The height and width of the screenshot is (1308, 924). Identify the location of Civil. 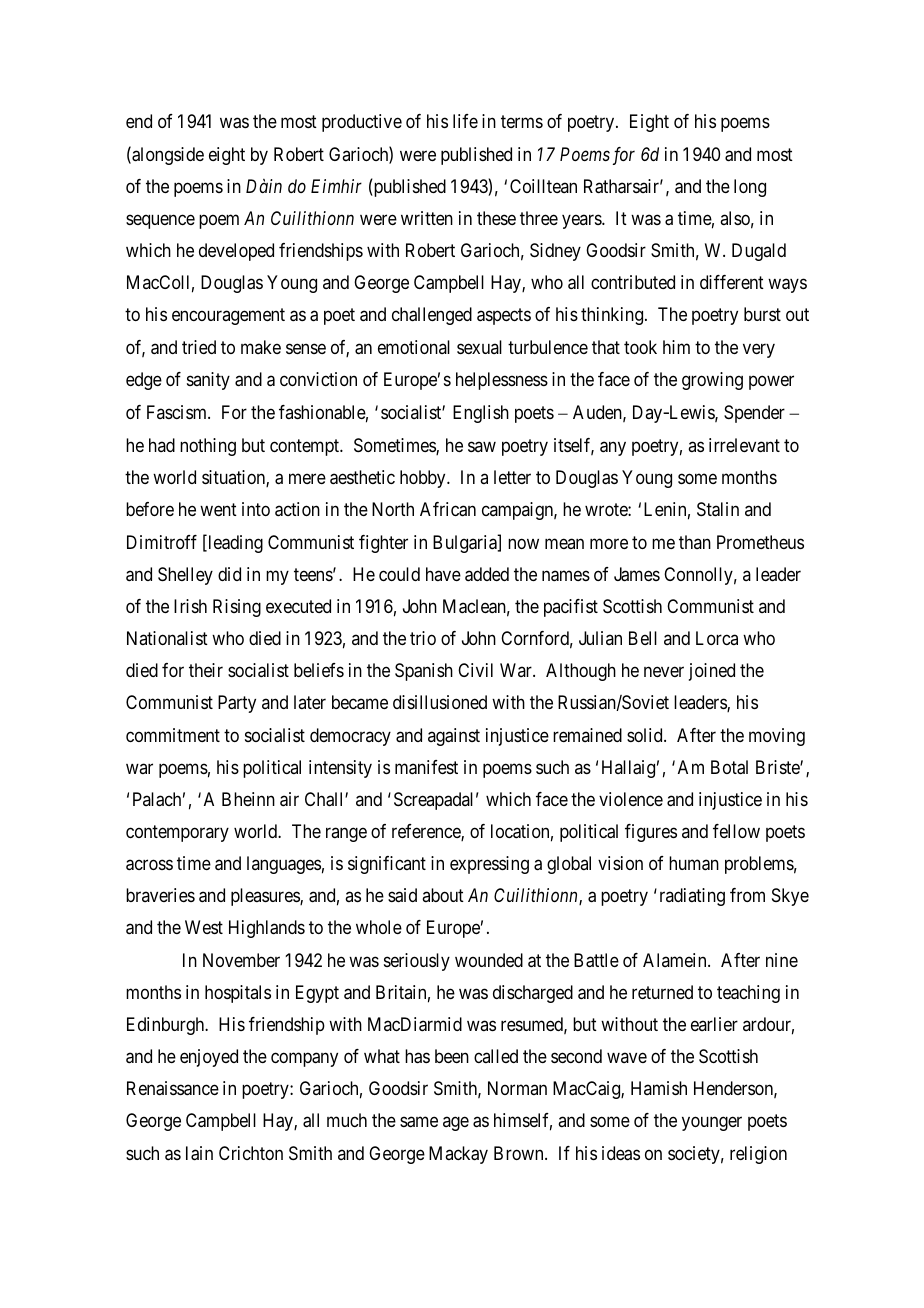
(475, 670).
